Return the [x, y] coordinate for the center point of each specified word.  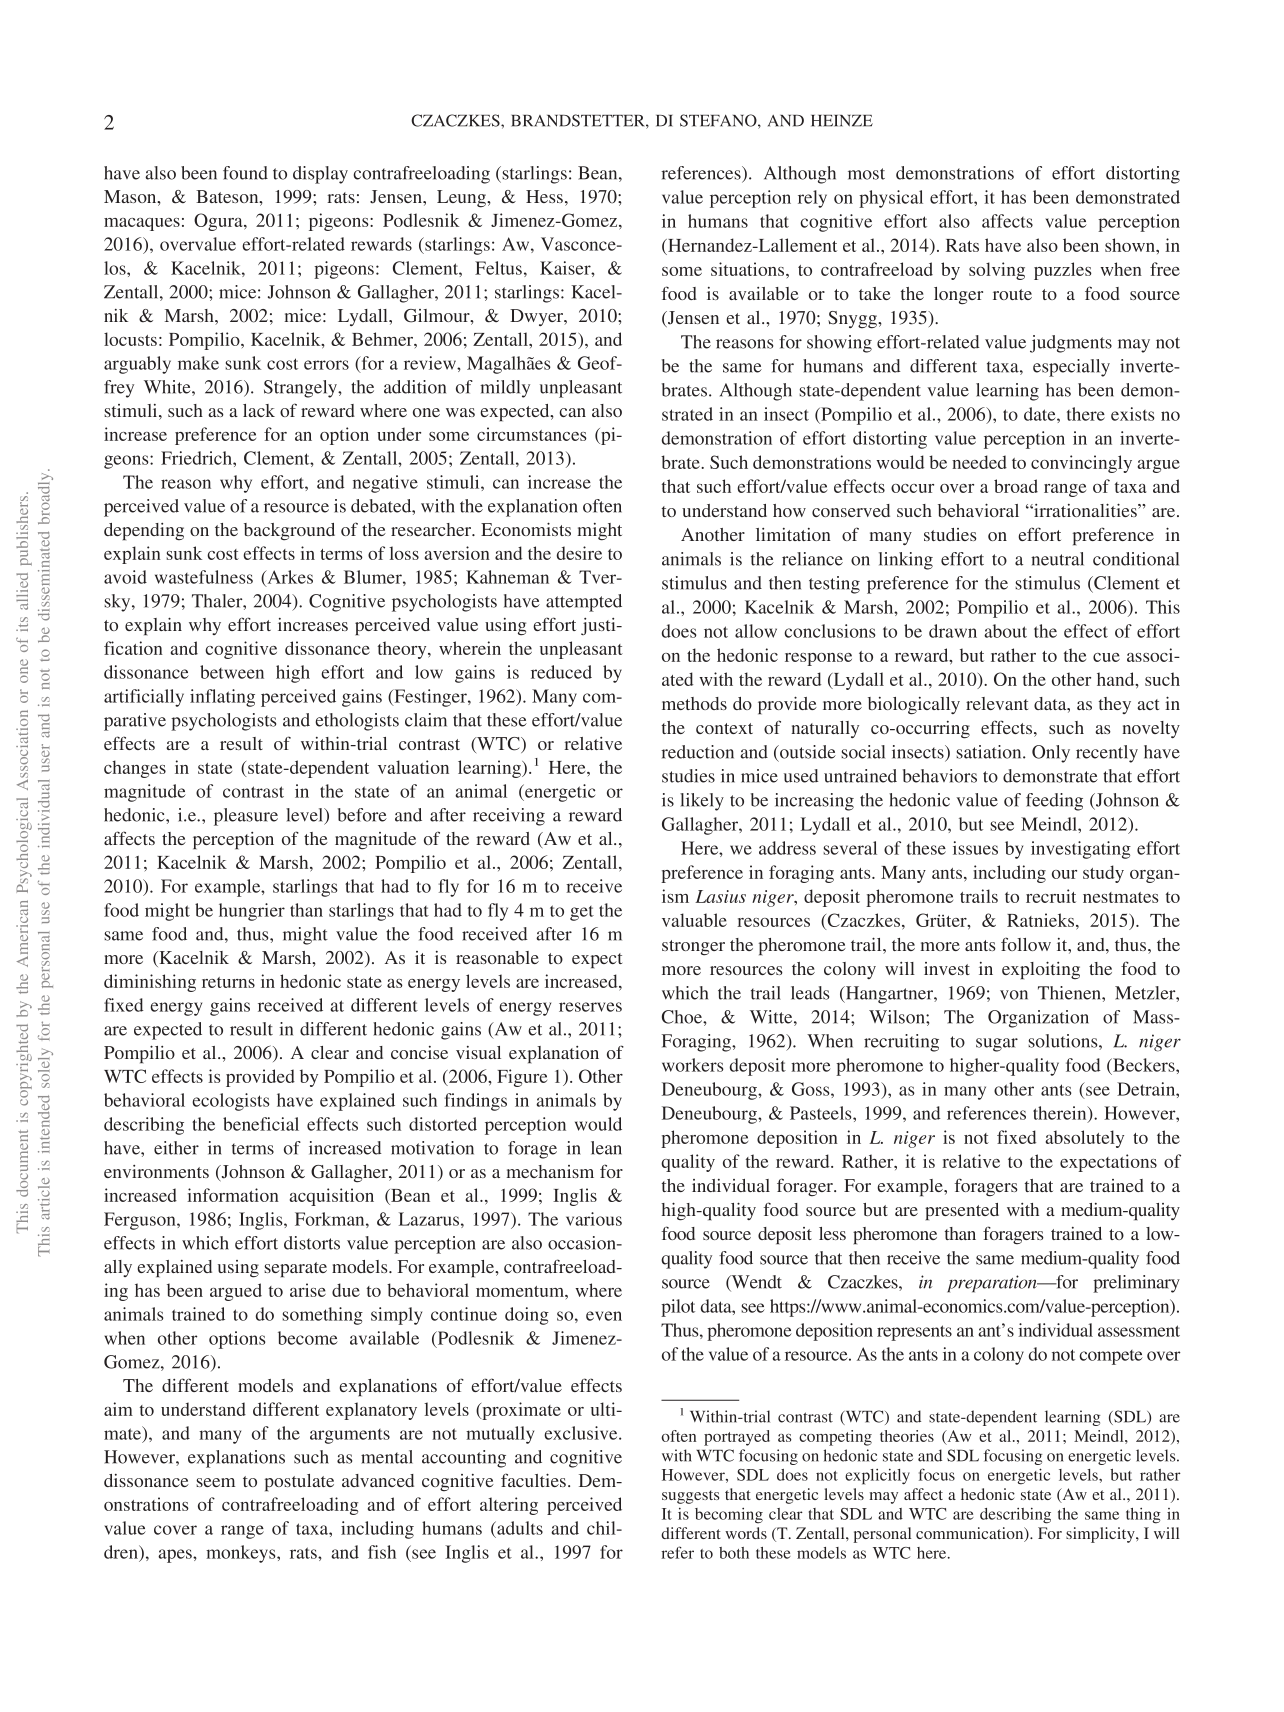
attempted [584, 603]
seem [215, 1482]
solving [997, 271]
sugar [997, 1045]
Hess [544, 196]
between [232, 672]
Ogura [219, 222]
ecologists [231, 1102]
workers [693, 1065]
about [1005, 631]
